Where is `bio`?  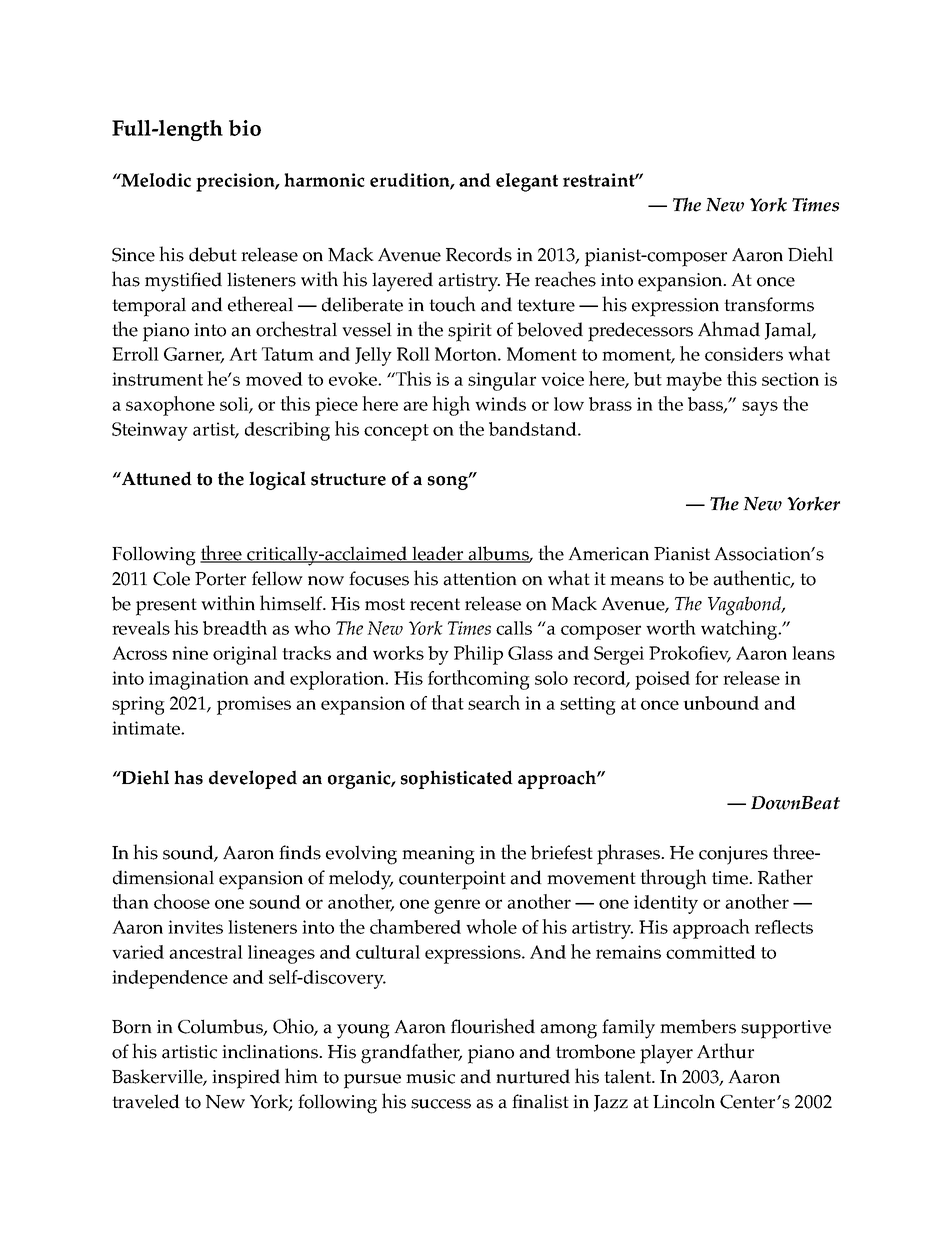
bio is located at coordinates (245, 128).
